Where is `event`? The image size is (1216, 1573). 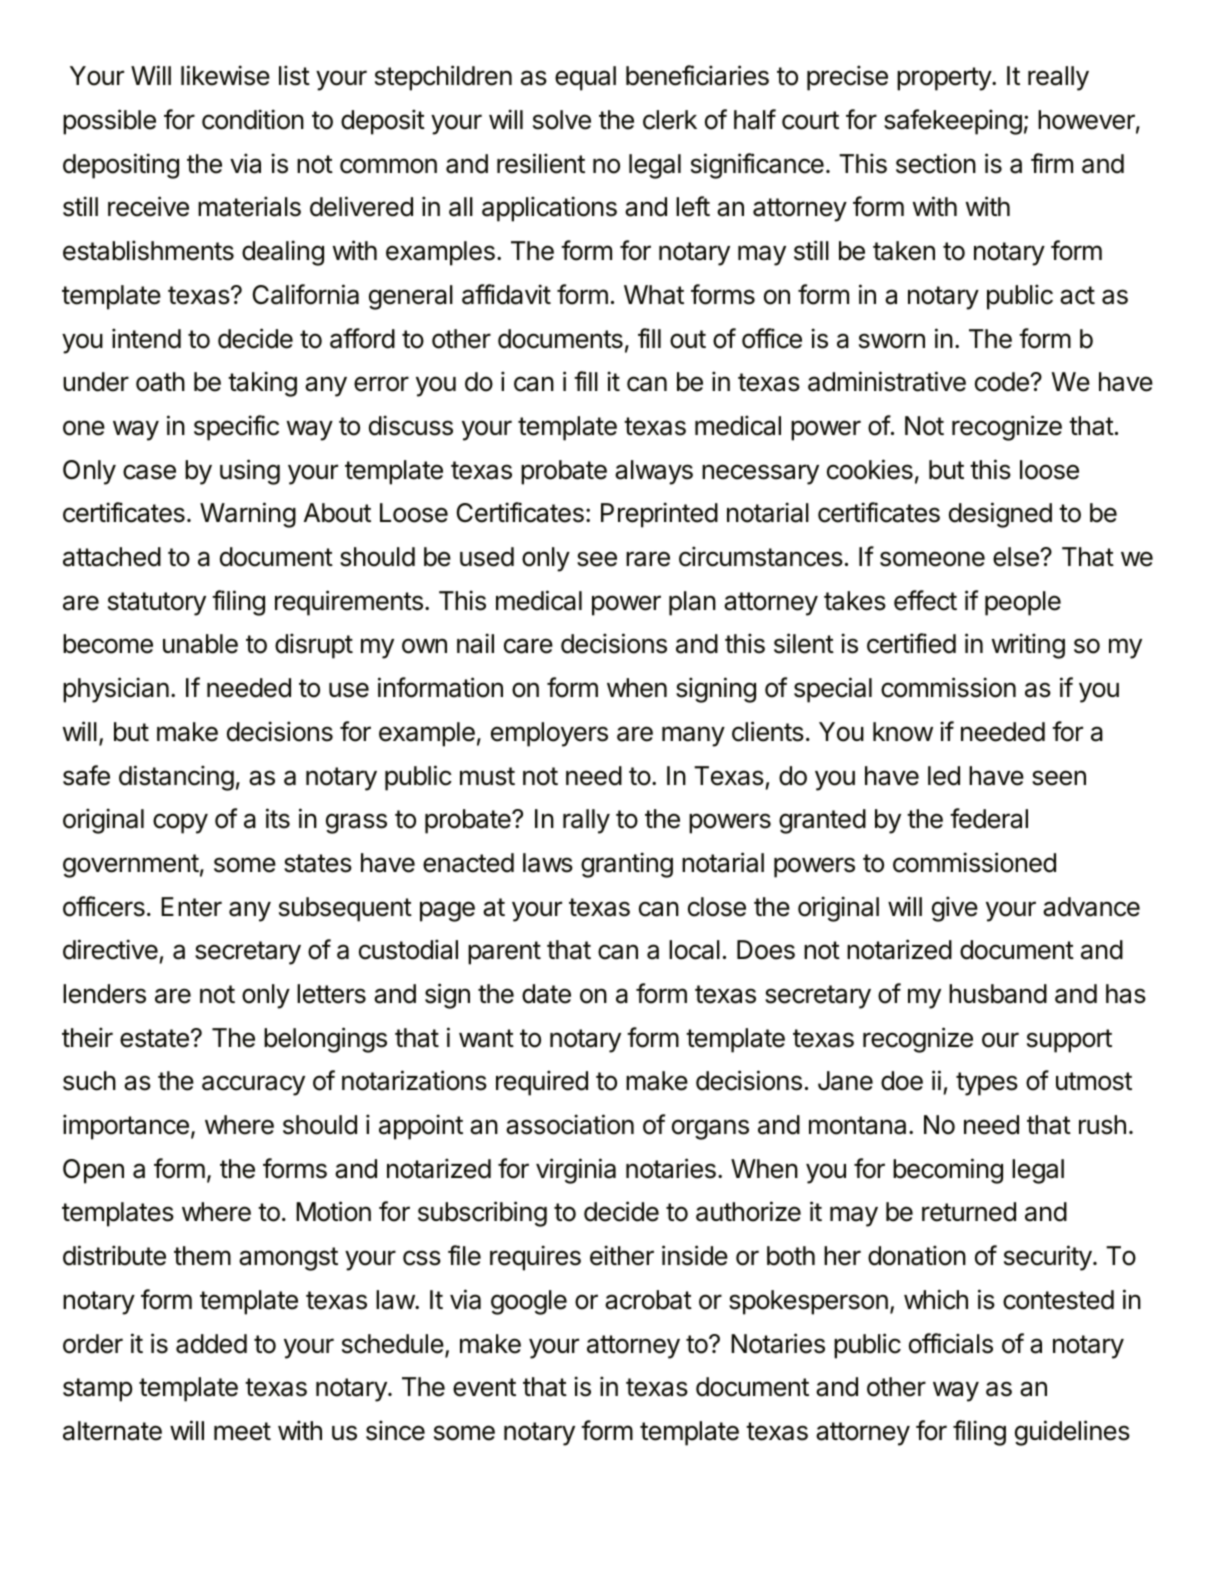
event is located at coordinates (484, 1387).
